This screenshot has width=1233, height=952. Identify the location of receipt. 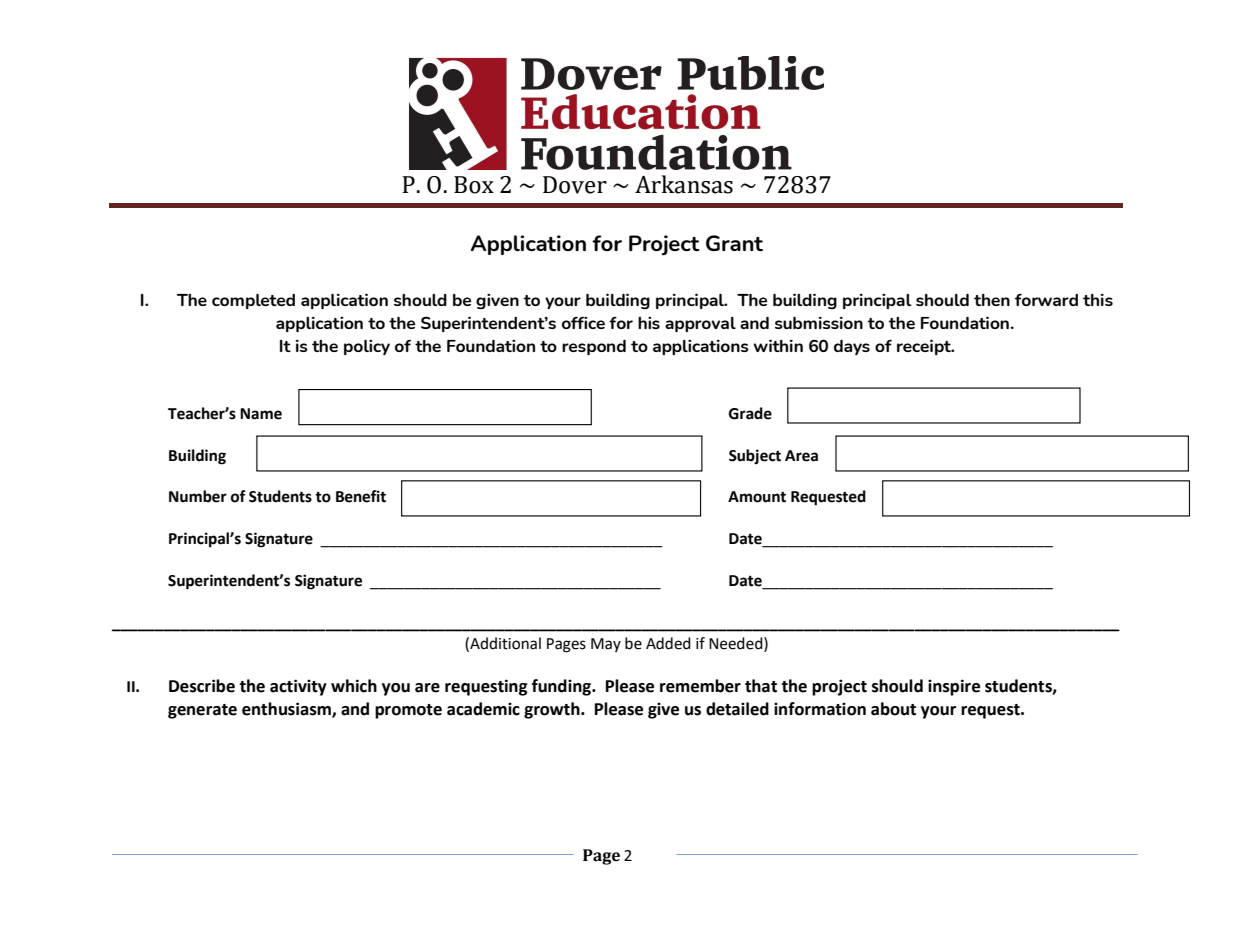
(925, 347).
